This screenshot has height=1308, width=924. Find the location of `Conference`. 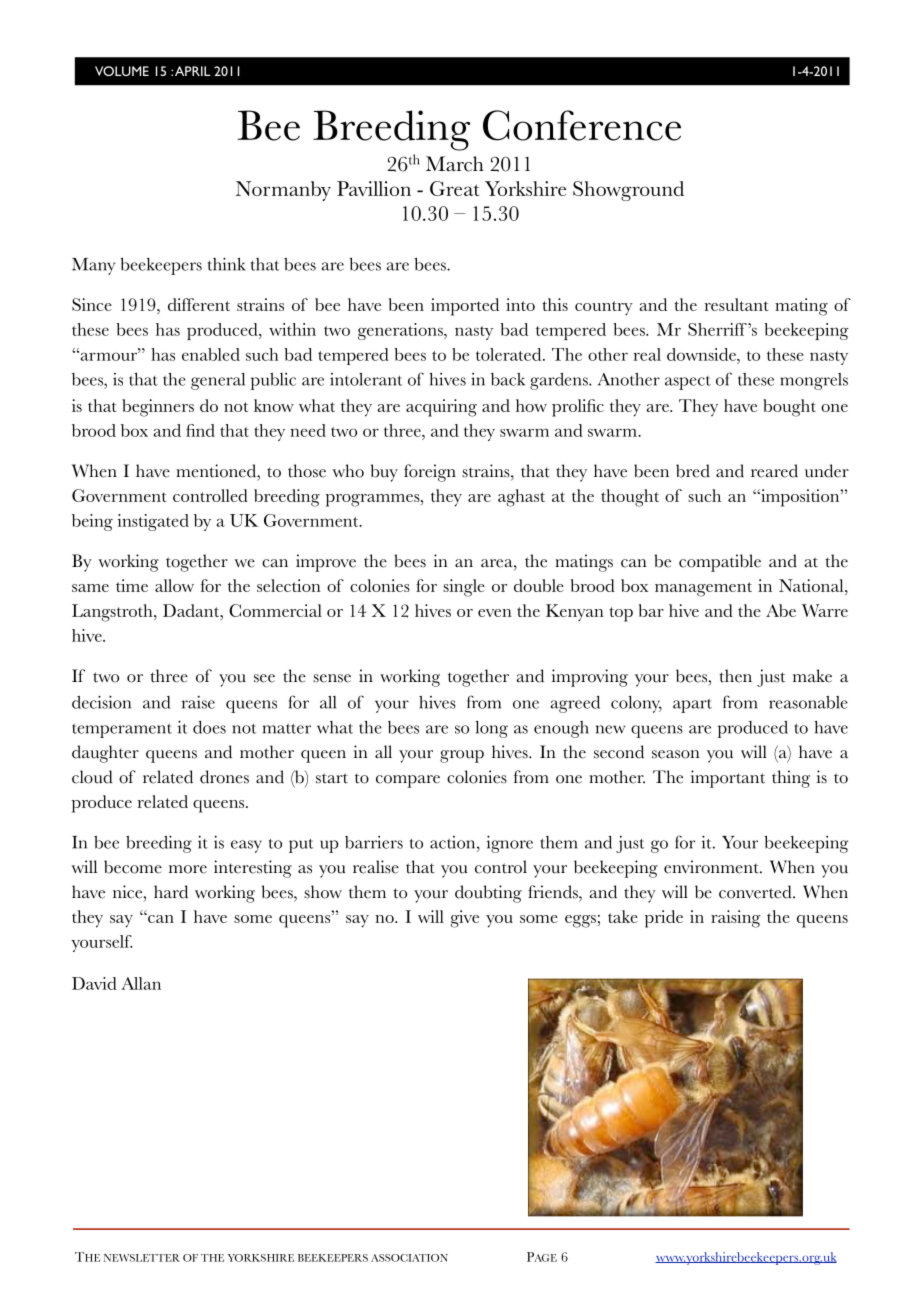

Conference is located at coordinates (582, 125).
